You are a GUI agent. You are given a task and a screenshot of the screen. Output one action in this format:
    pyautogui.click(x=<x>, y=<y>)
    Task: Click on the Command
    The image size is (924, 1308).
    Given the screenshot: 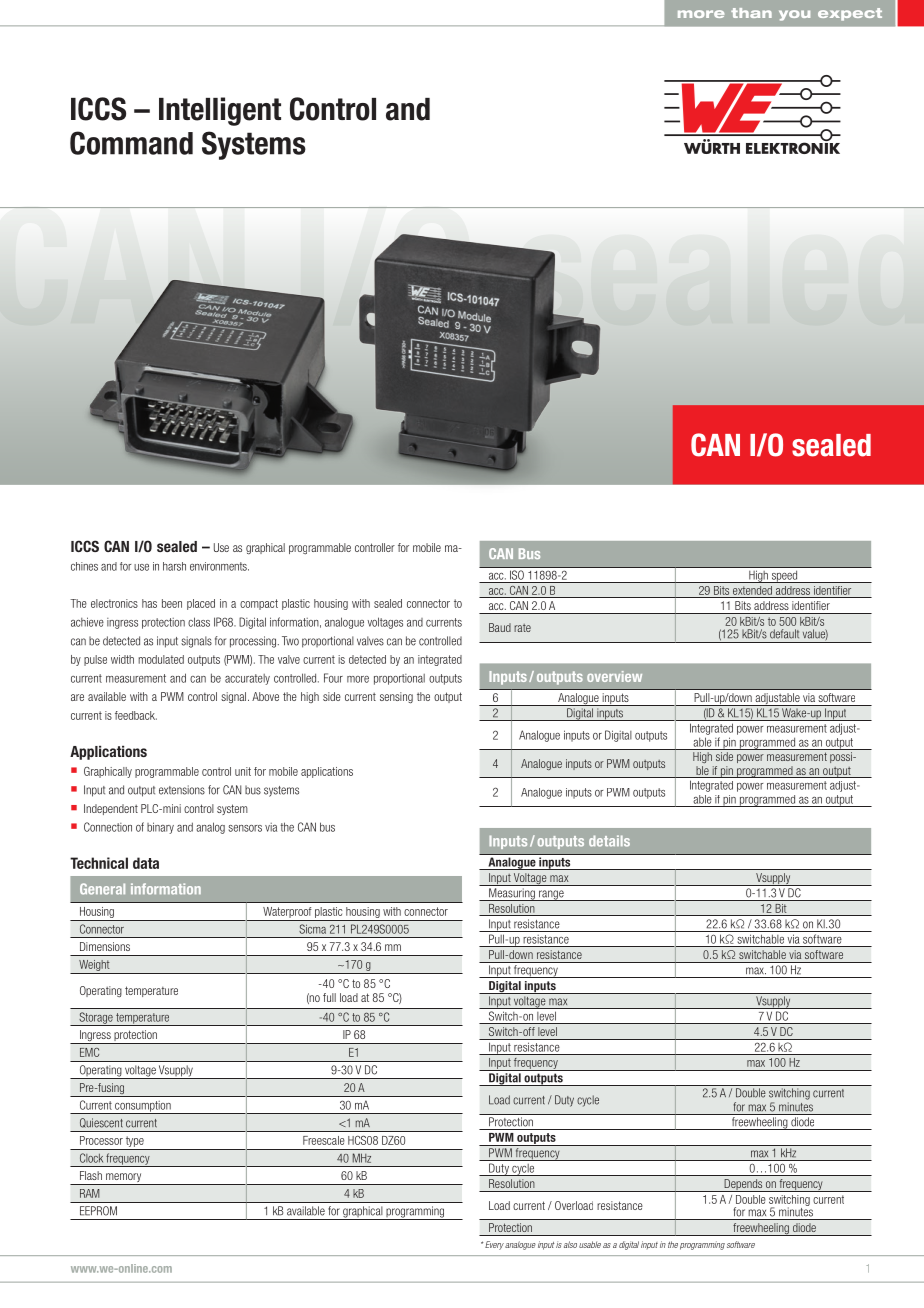 What is the action you would take?
    pyautogui.click(x=131, y=143)
